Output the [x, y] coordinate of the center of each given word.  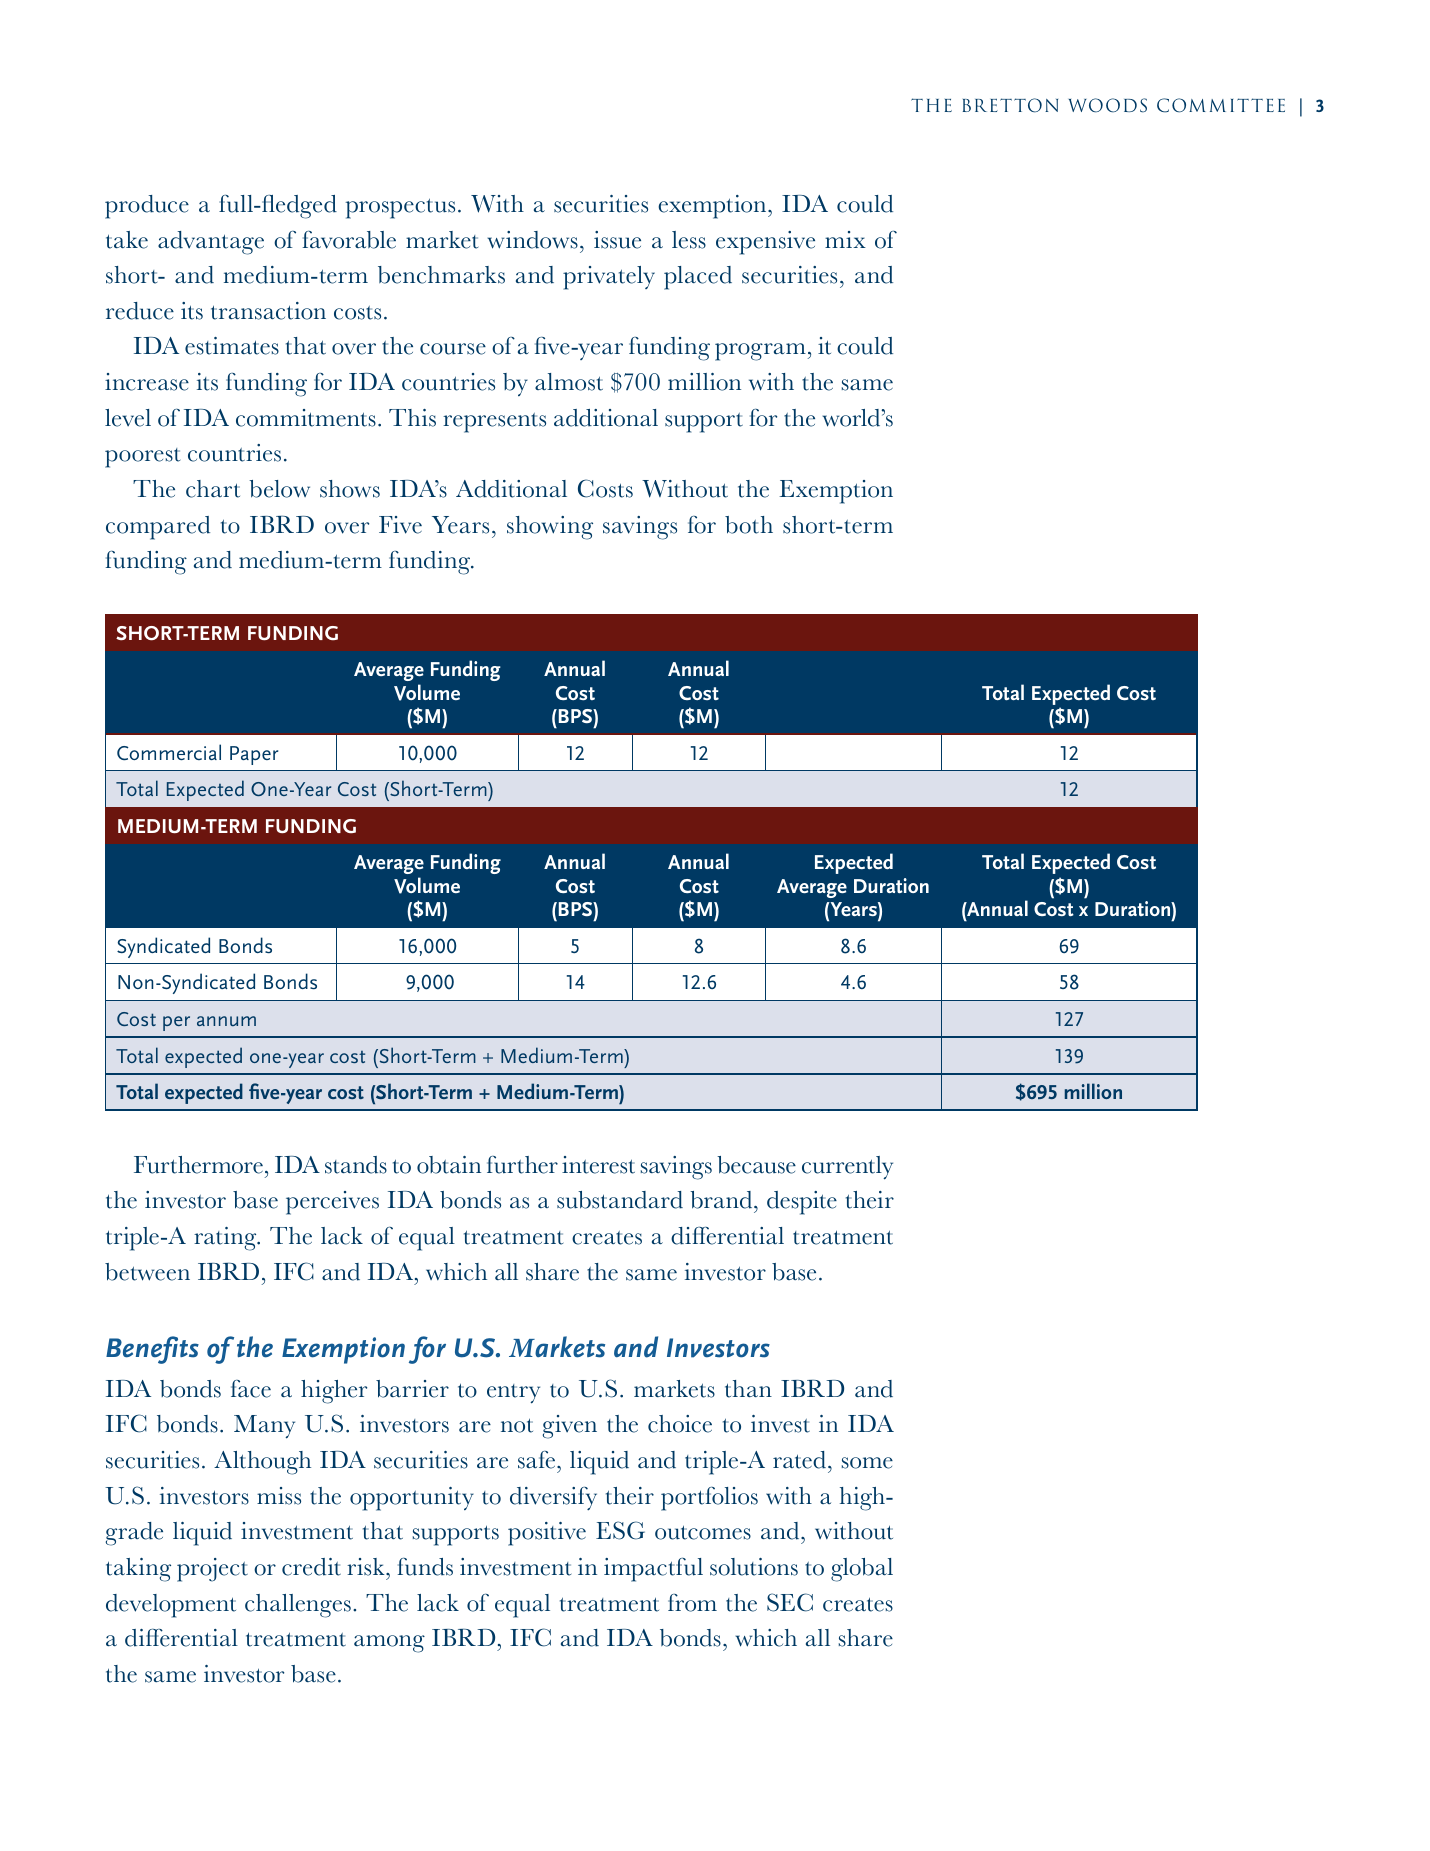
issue [617, 240]
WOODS [1108, 105]
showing [550, 528]
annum [226, 1021]
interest [598, 1165]
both [749, 525]
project [212, 1570]
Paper [254, 755]
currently [847, 1168]
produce [147, 207]
